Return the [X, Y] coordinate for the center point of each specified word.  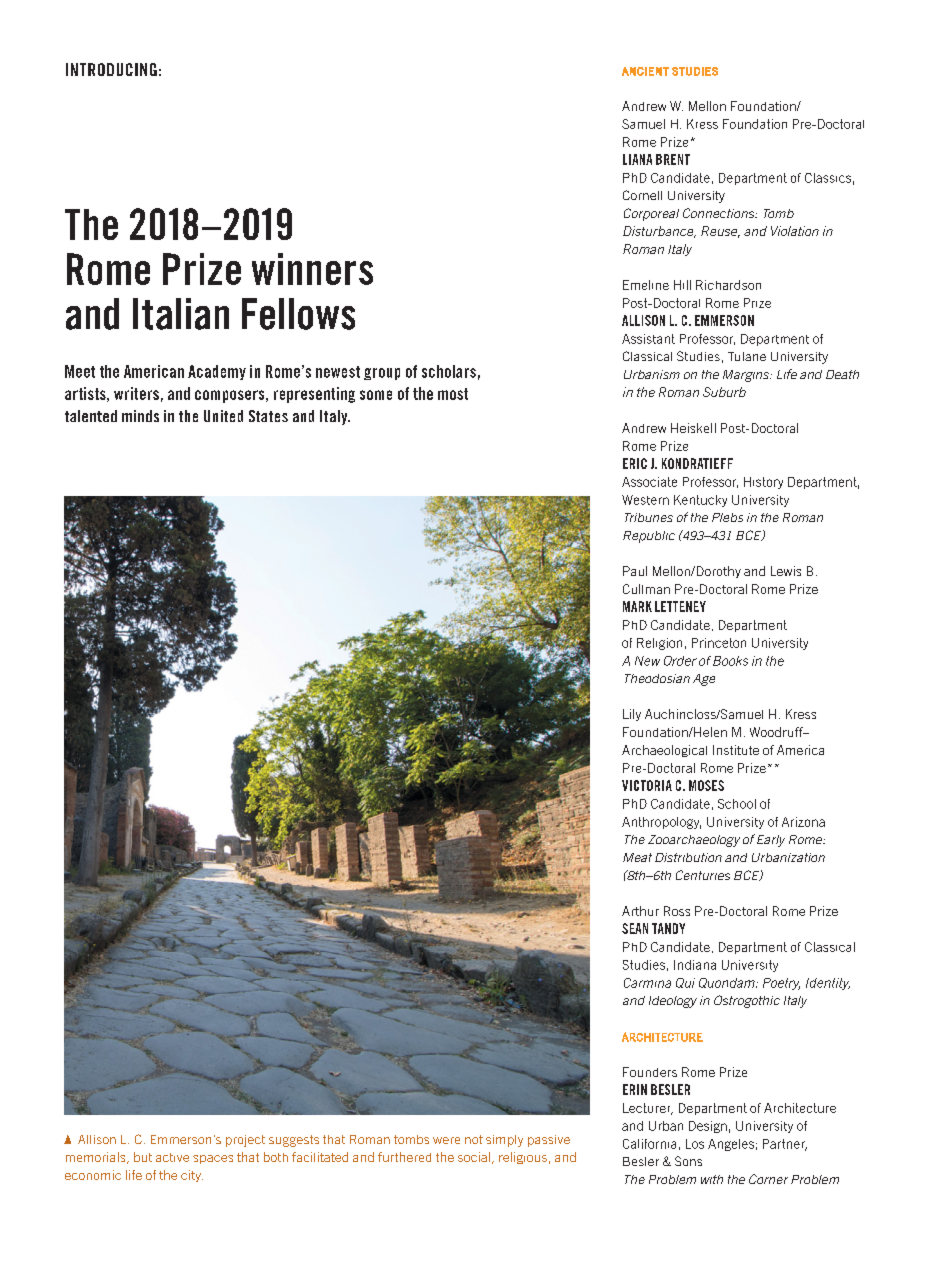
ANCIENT [645, 71]
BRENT [673, 159]
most [453, 394]
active [172, 1157]
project [245, 1141]
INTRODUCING [111, 69]
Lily [632, 715]
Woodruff [777, 732]
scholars [449, 371]
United [223, 416]
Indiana [695, 965]
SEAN [635, 928]
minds [140, 416]
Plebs [727, 517]
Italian [181, 314]
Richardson [728, 285]
